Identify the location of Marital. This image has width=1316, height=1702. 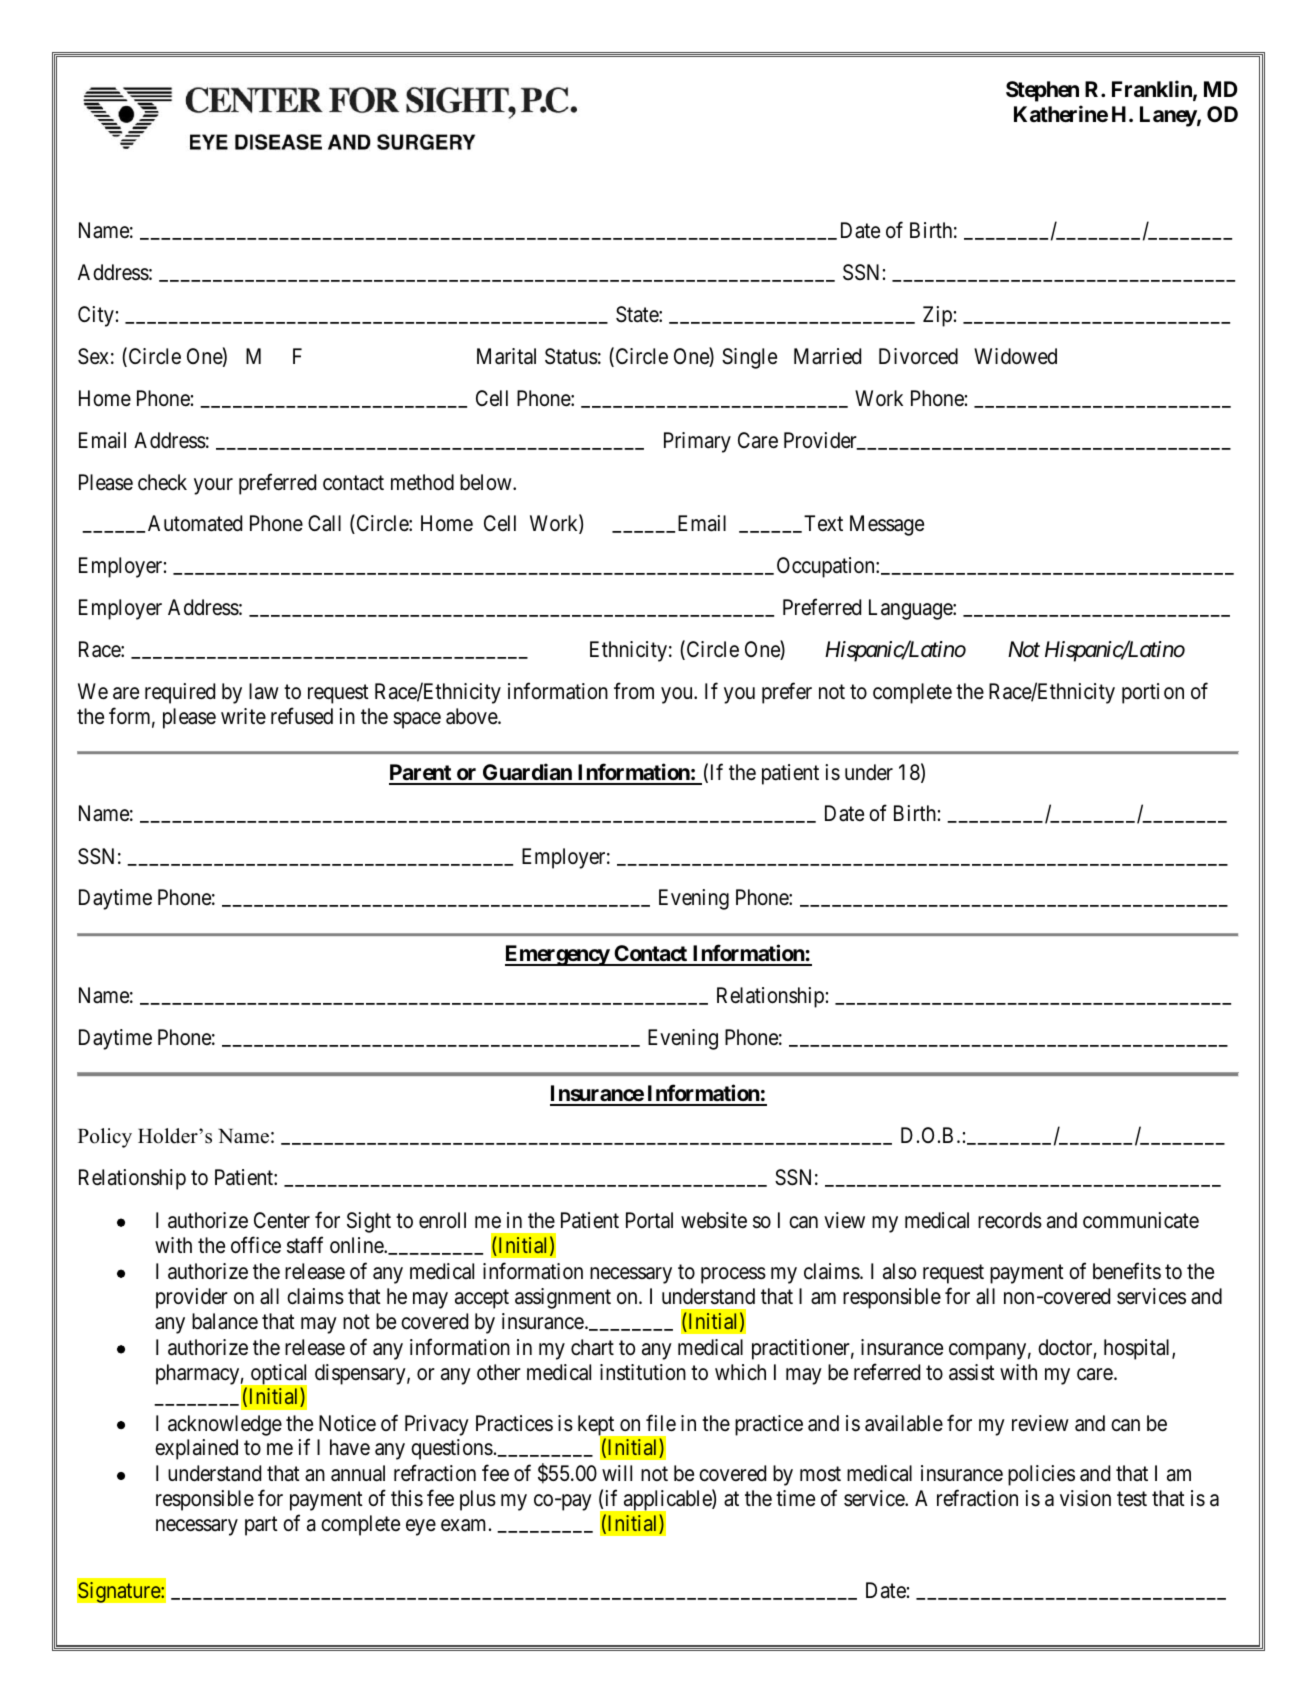
(506, 356).
